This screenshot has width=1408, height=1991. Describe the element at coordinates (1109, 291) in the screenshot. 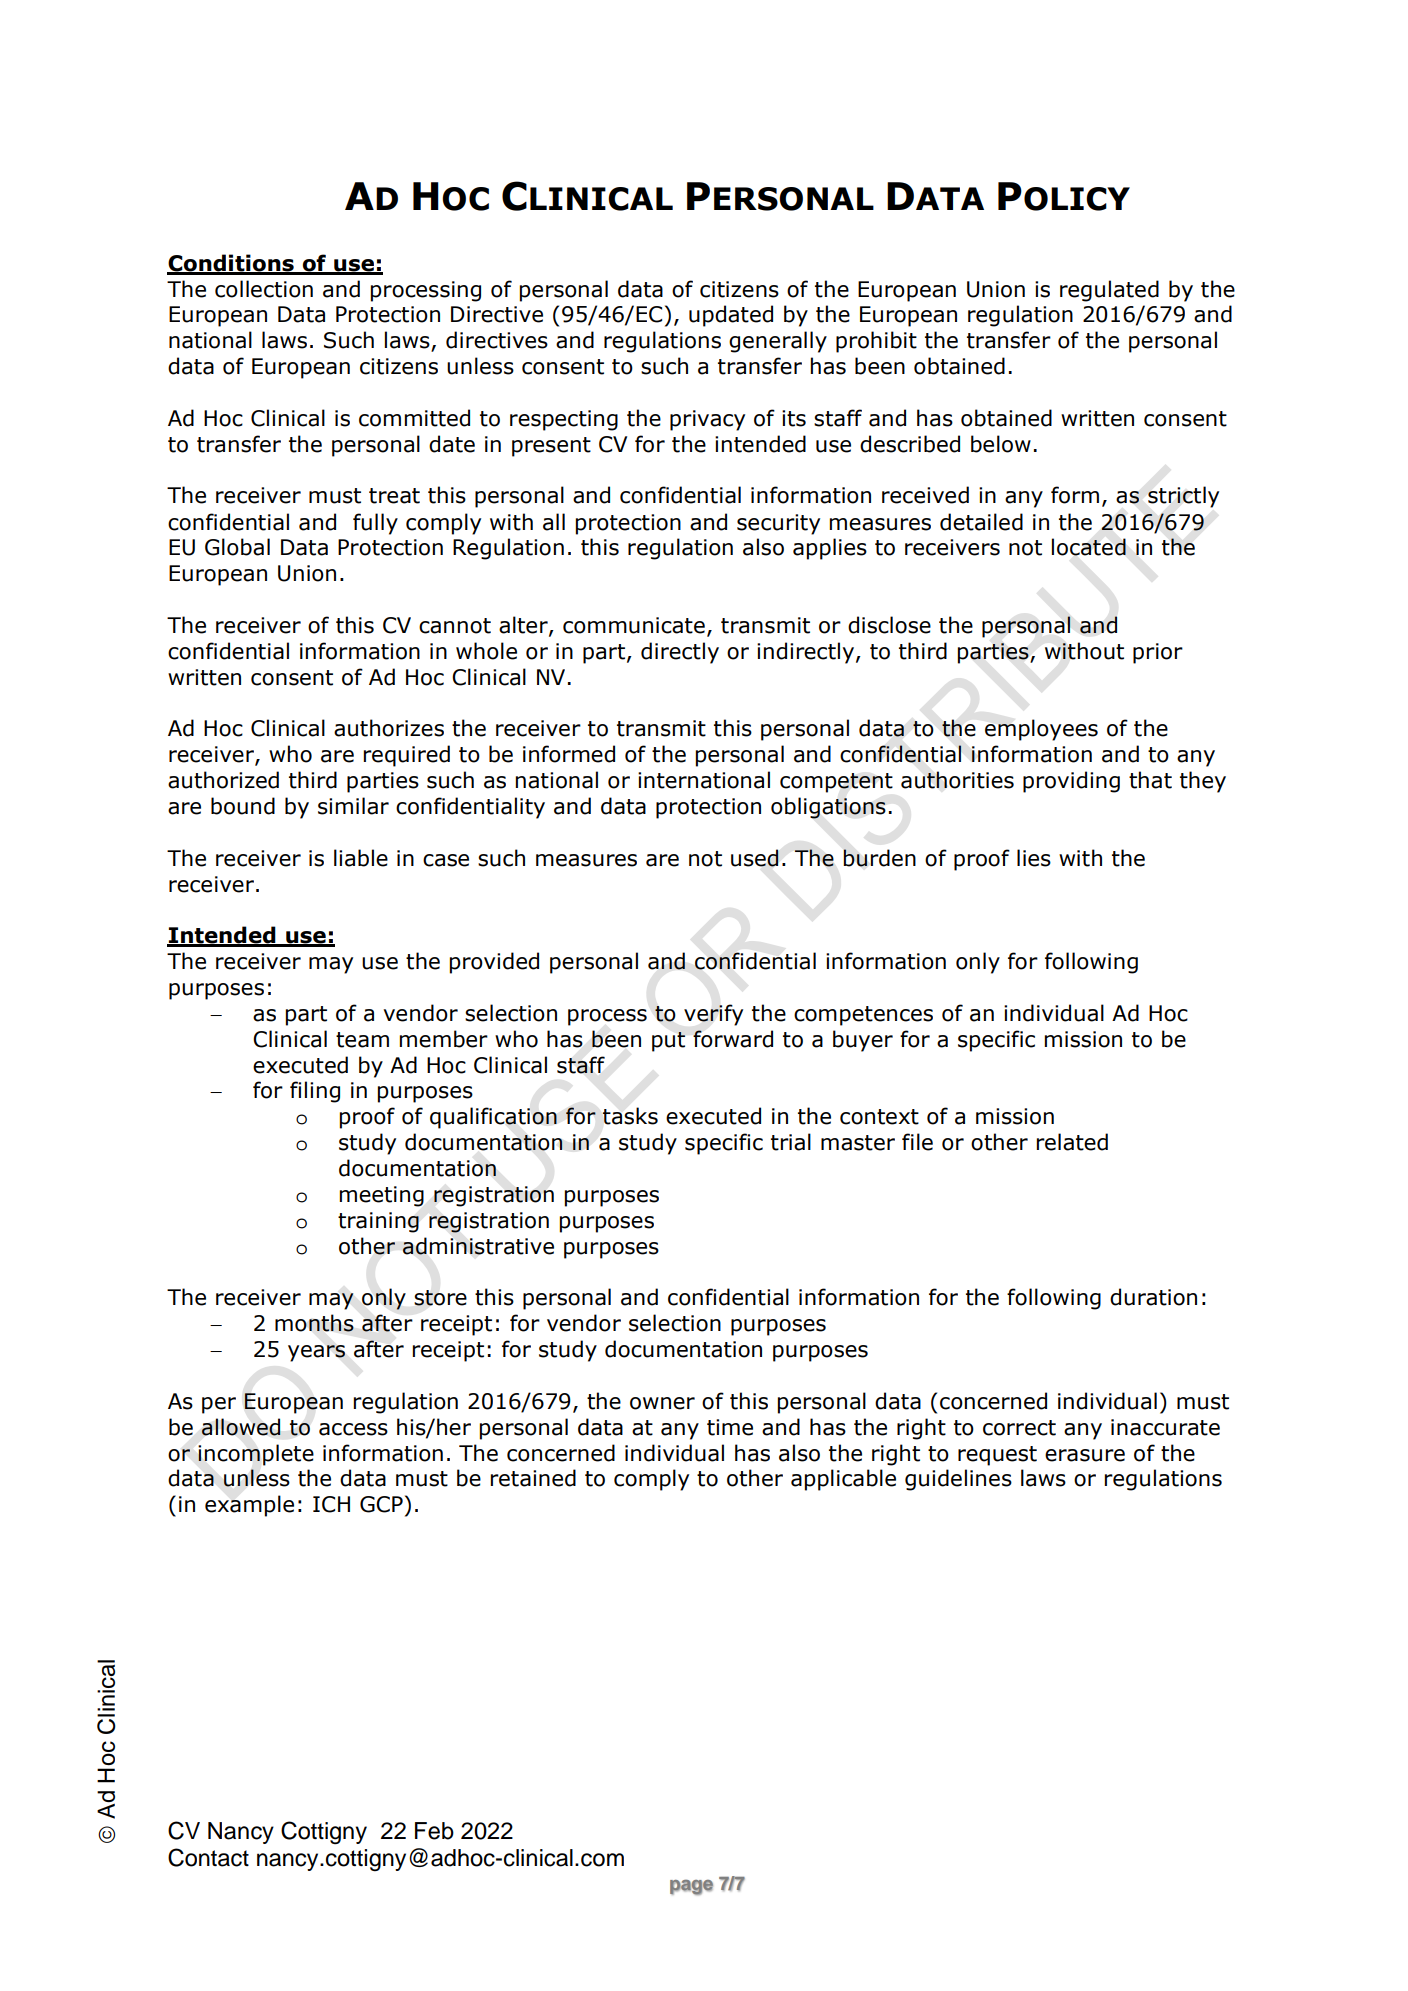

I see `regulated` at that location.
